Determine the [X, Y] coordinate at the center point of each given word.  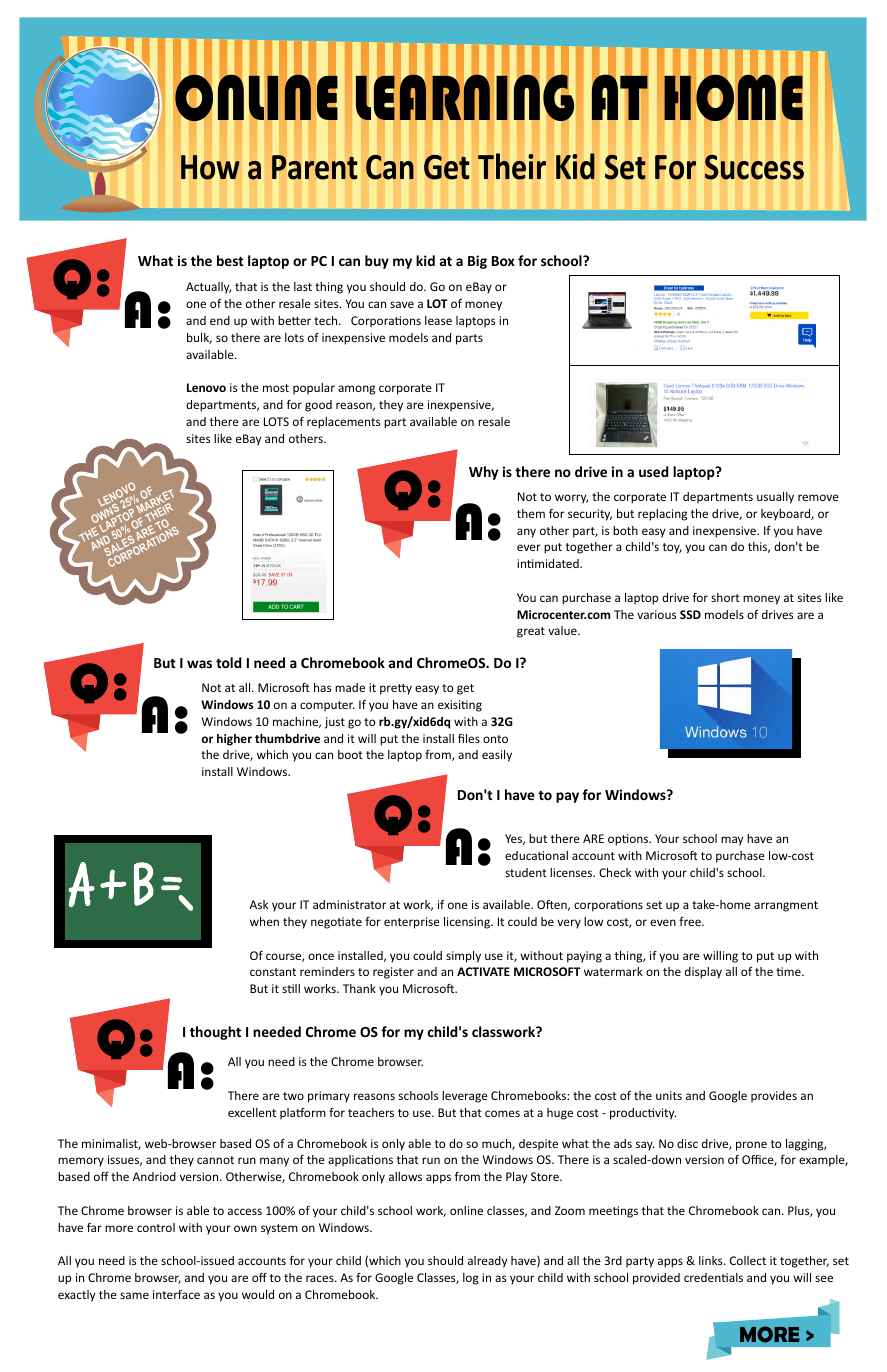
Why [483, 473]
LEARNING [465, 97]
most [276, 388]
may [732, 841]
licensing [468, 923]
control [156, 1227]
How [210, 167]
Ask [259, 904]
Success [754, 167]
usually [775, 498]
